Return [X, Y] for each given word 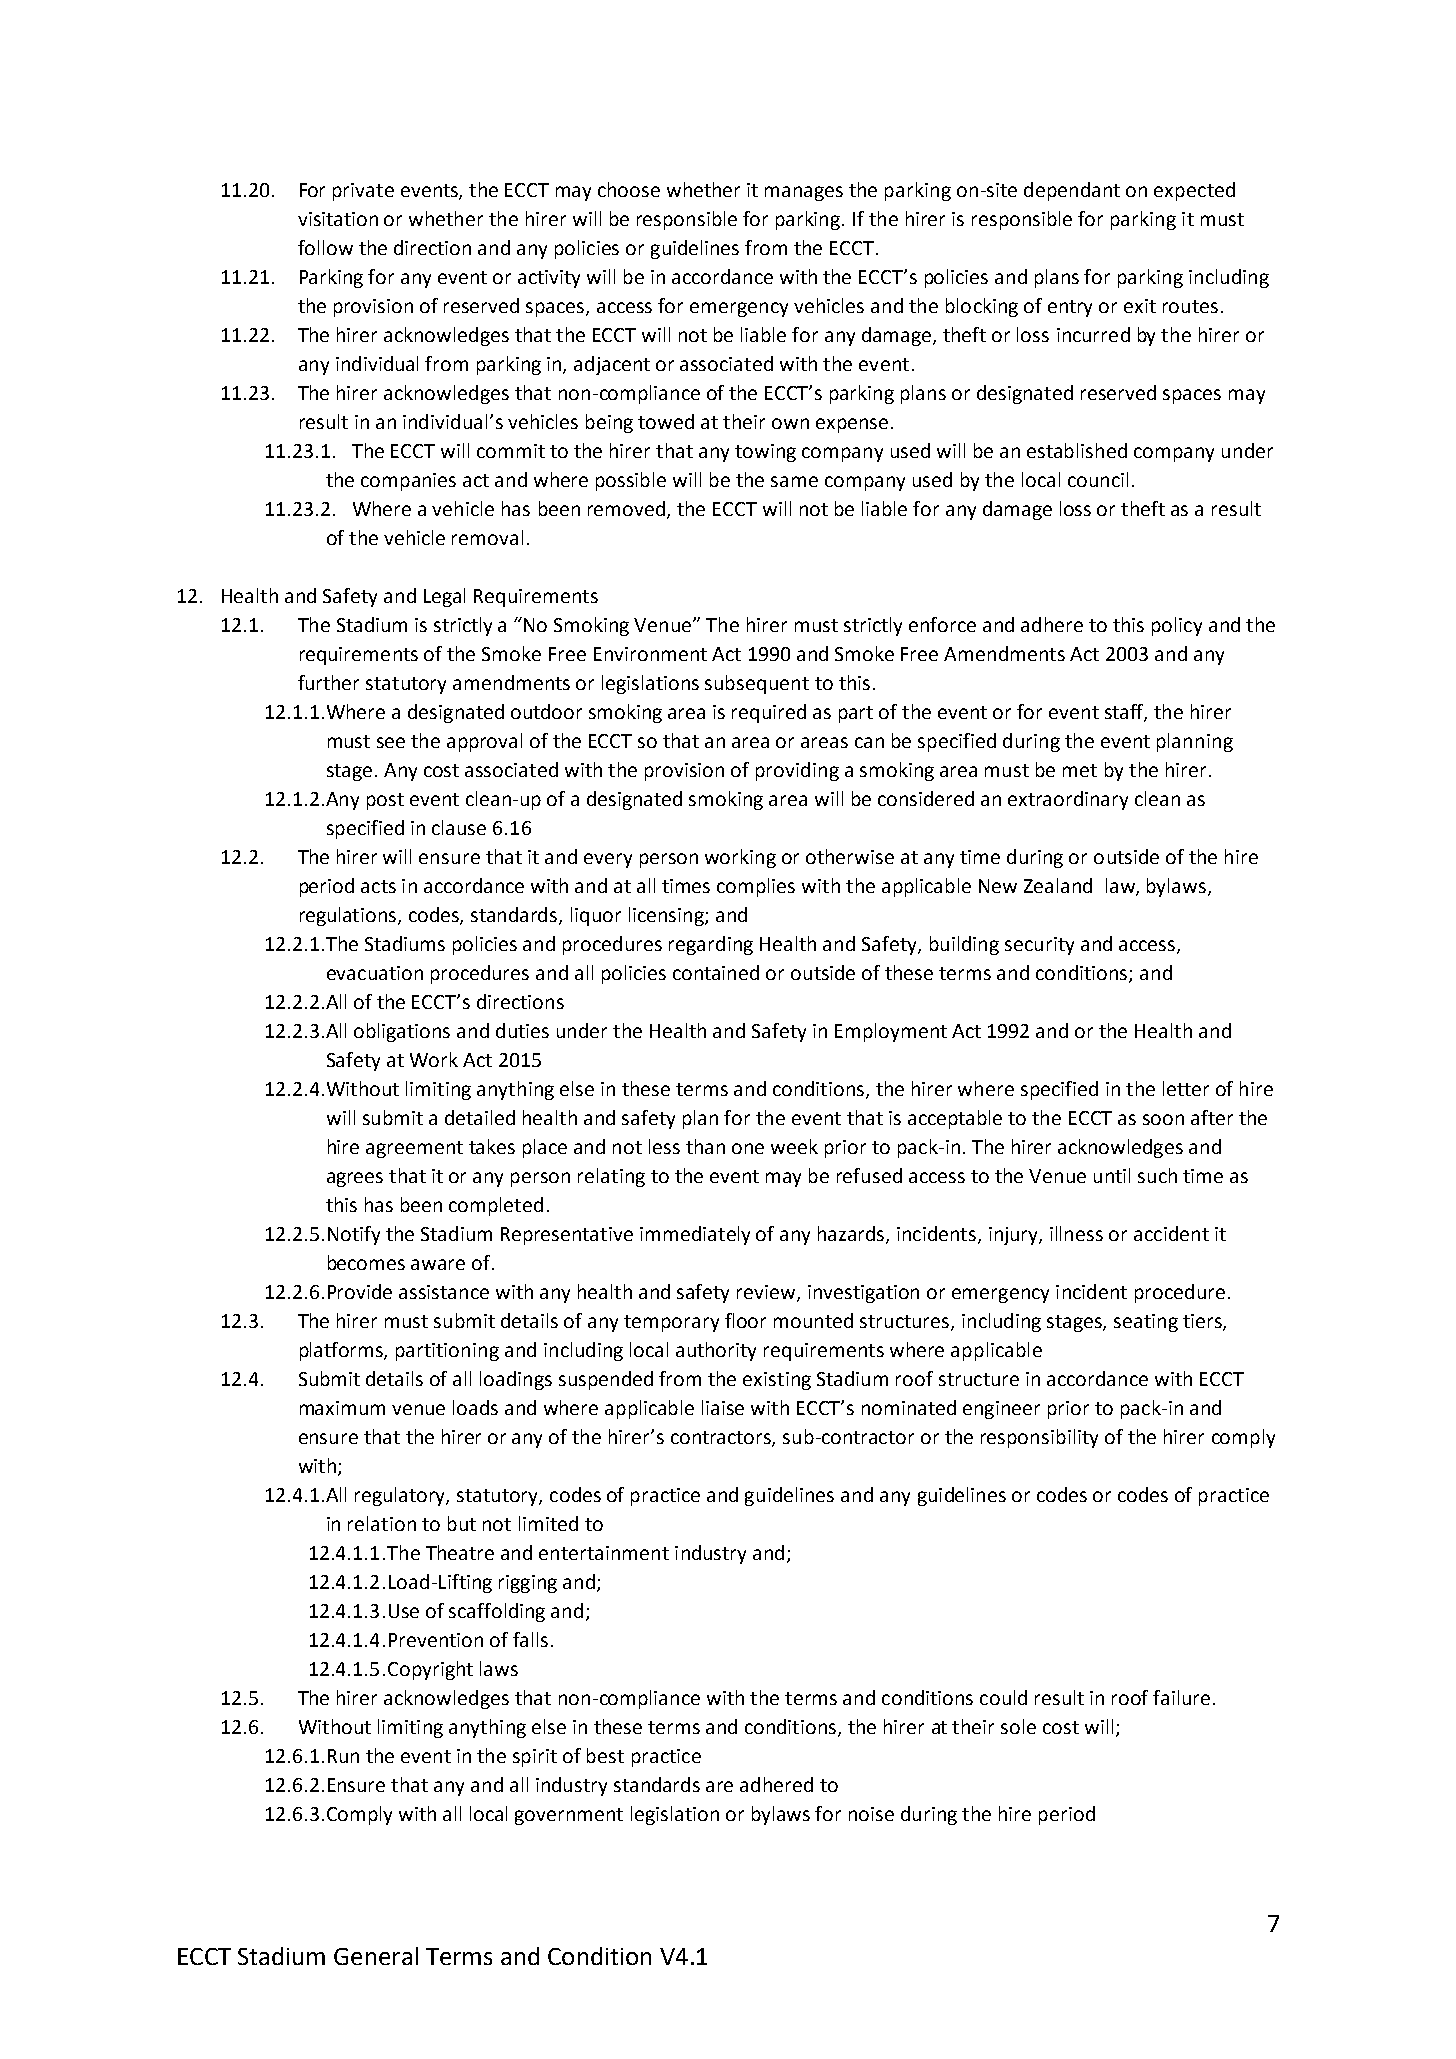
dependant [1072, 191]
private [363, 192]
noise [871, 1814]
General [376, 1956]
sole [1018, 1726]
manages [804, 193]
